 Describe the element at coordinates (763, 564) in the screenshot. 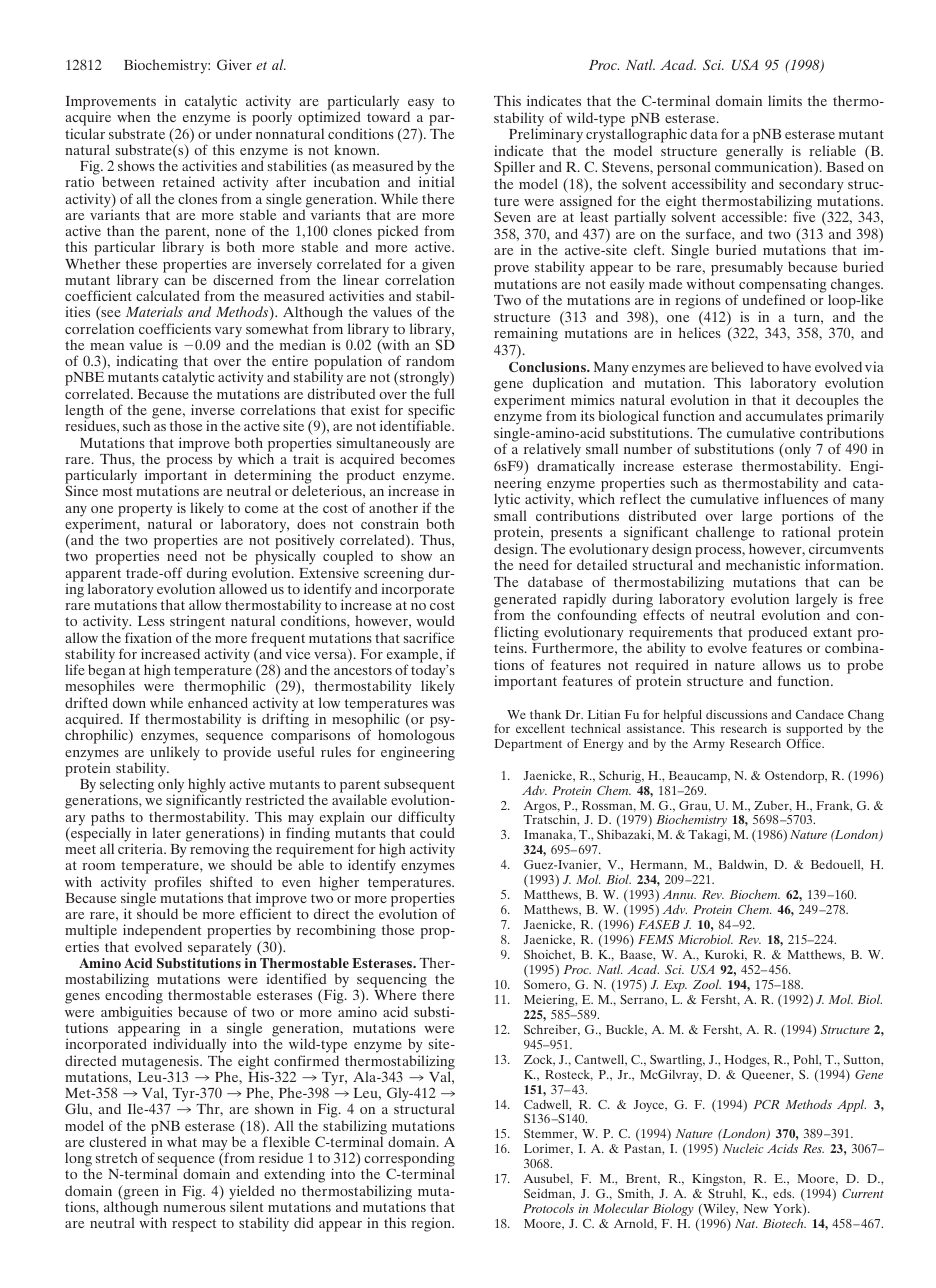

I see `mechanistic` at that location.
